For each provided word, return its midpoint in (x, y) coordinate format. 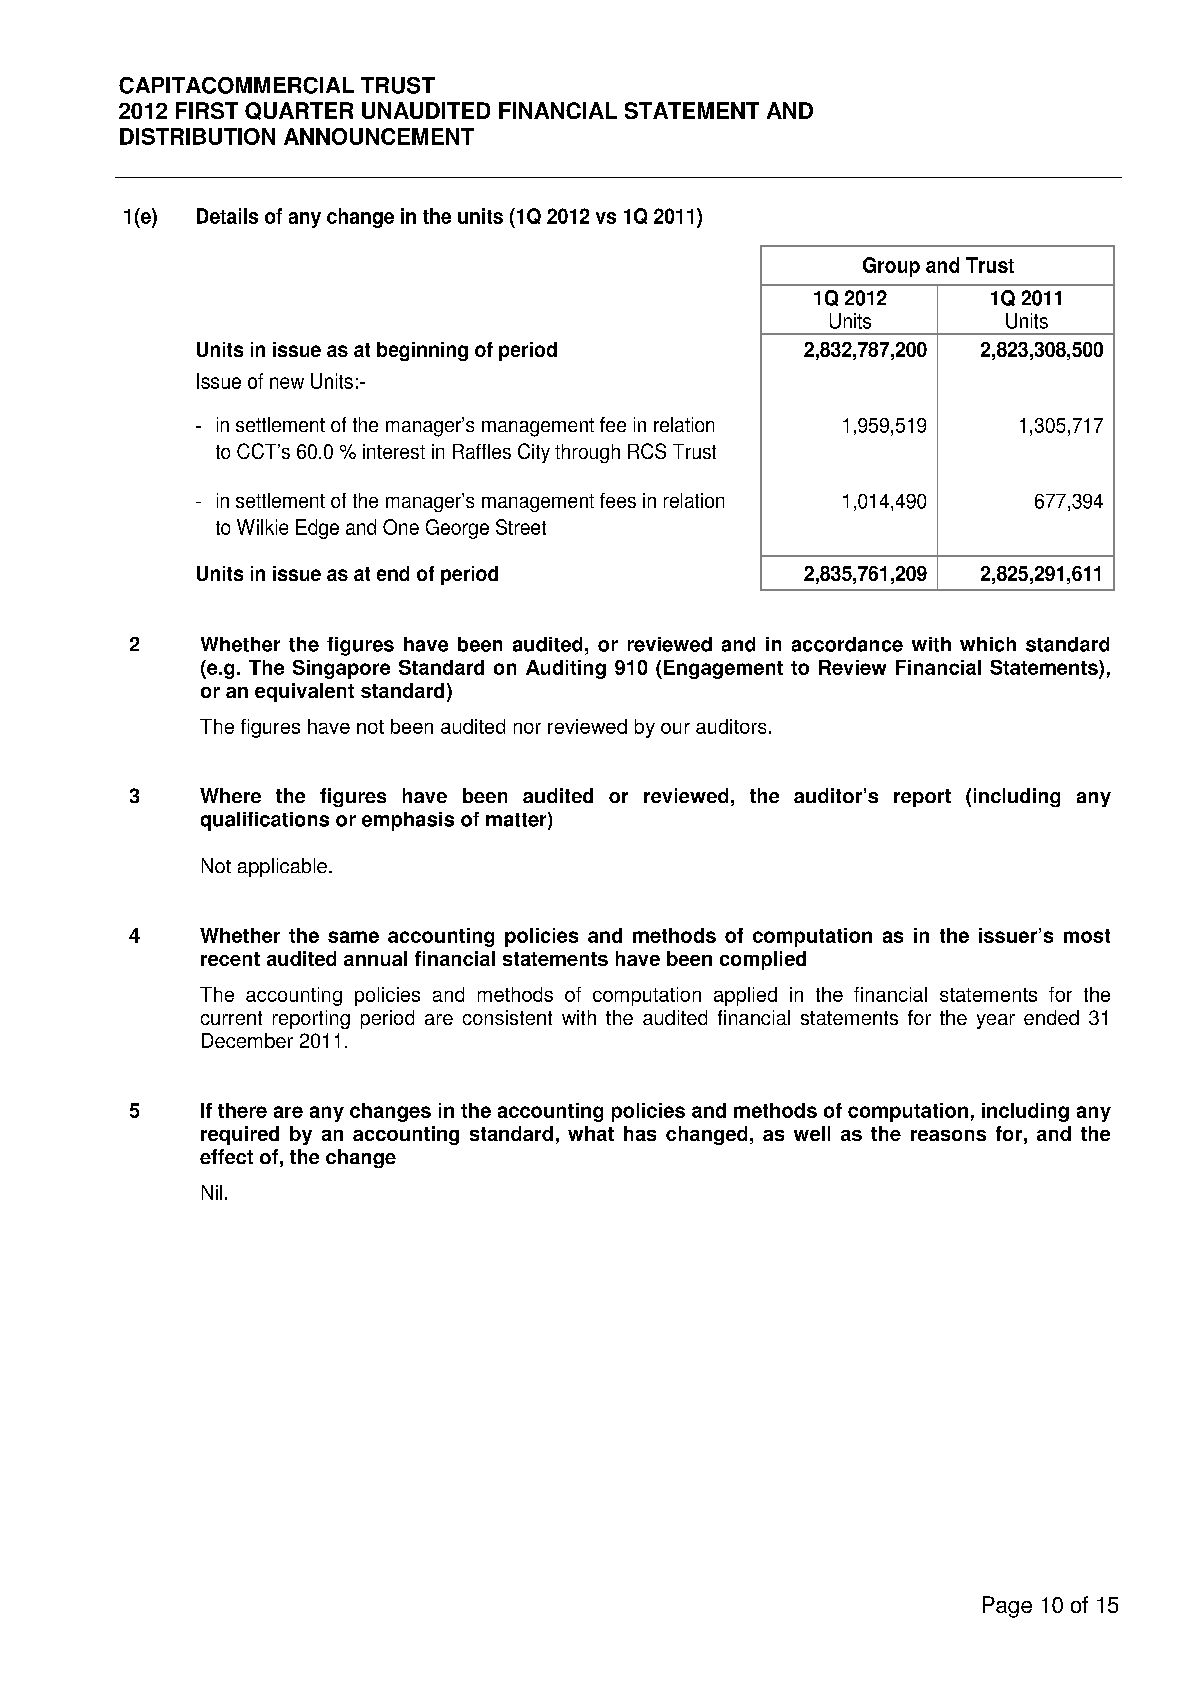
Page (1007, 1607)
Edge (317, 529)
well (812, 1133)
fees (618, 500)
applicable (282, 867)
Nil (212, 1192)
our (675, 728)
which (988, 644)
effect (226, 1156)
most (1087, 936)
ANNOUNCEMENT (379, 136)
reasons (948, 1135)
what (591, 1133)
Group (891, 267)
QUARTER (299, 111)
